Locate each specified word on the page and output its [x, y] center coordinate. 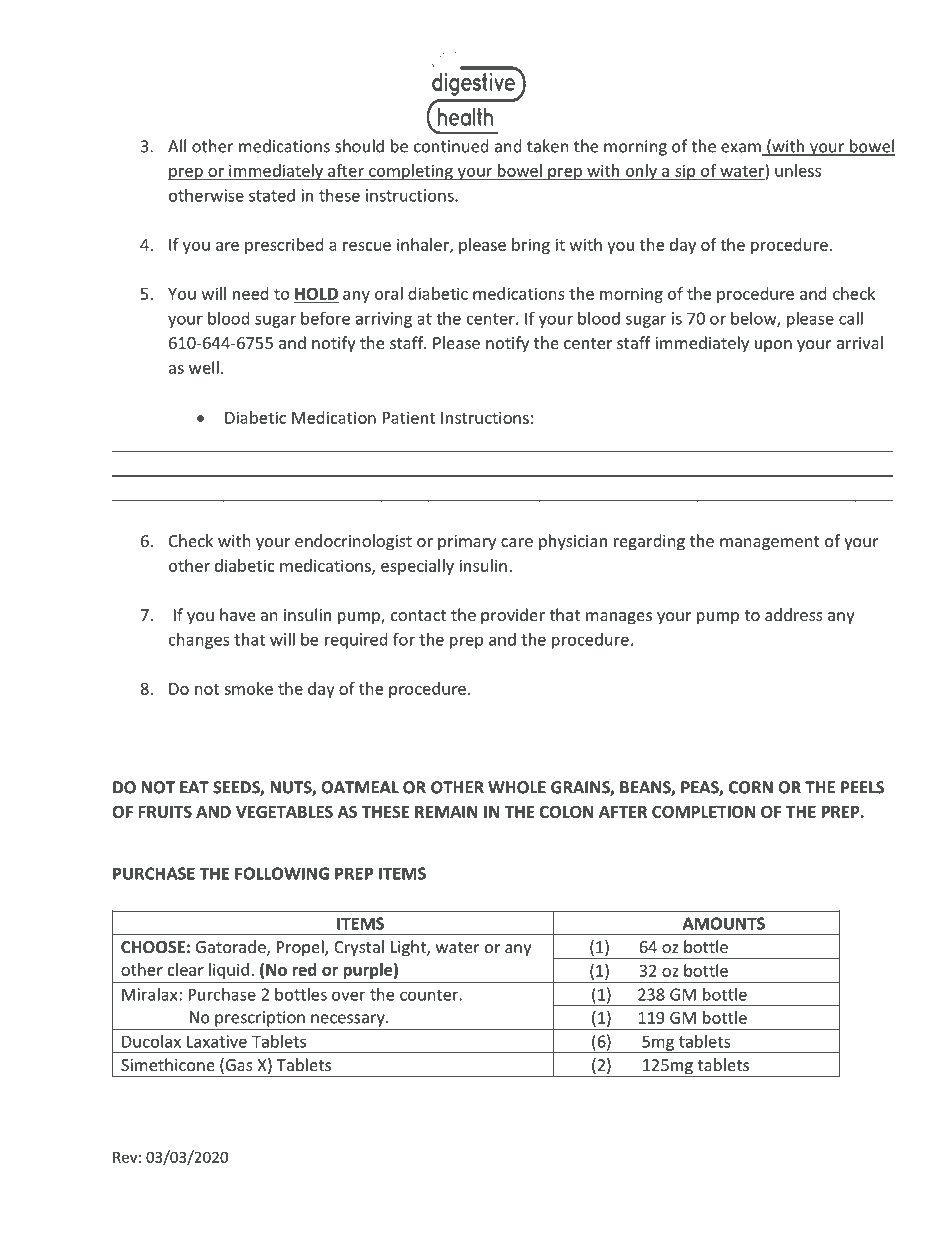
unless [798, 170]
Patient [409, 417]
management [770, 543]
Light [409, 948]
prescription [260, 1019]
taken [548, 146]
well [204, 367]
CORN [751, 787]
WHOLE [517, 787]
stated [272, 195]
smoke [248, 688]
